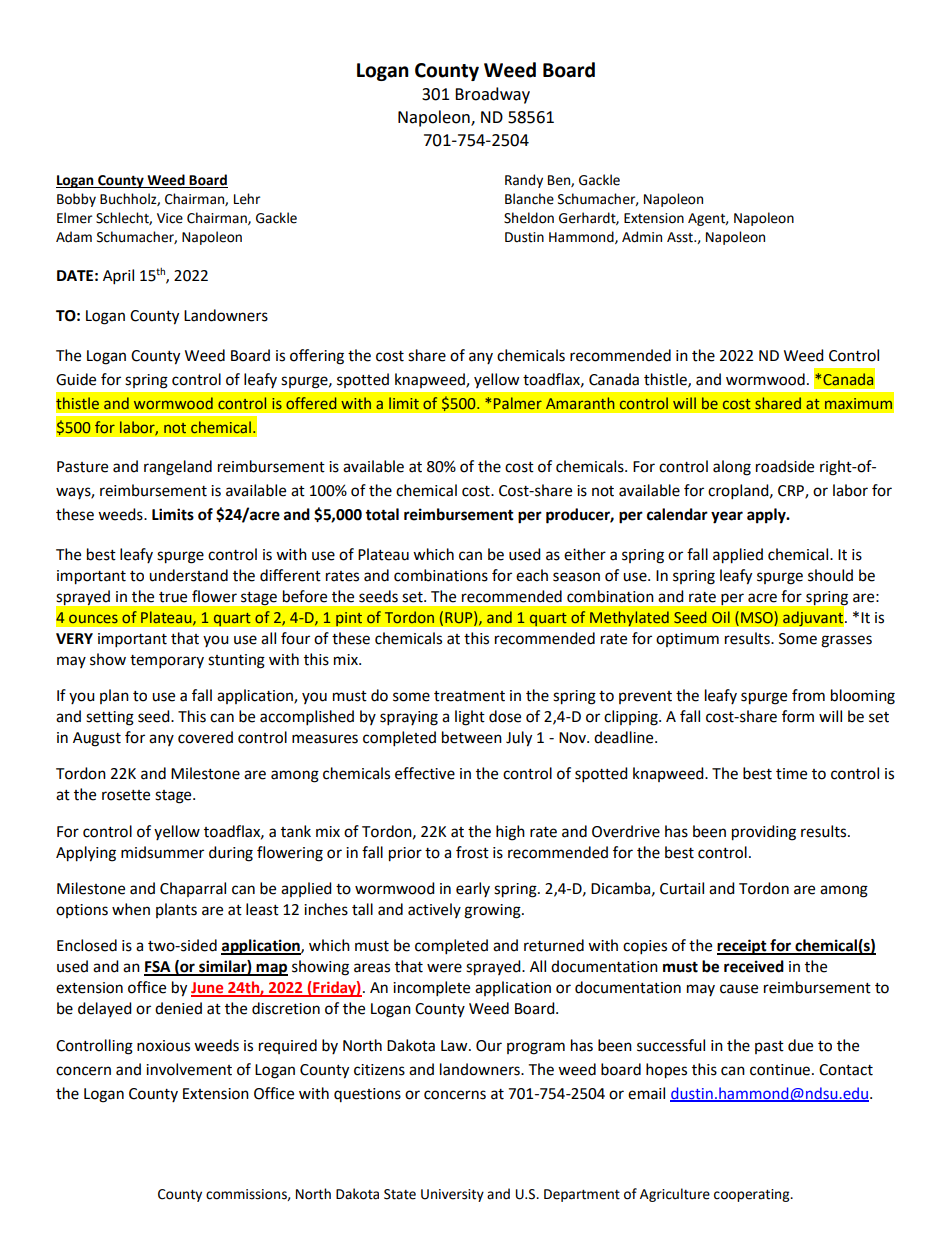 The image size is (952, 1233). I want to click on rangeland, so click(178, 468).
